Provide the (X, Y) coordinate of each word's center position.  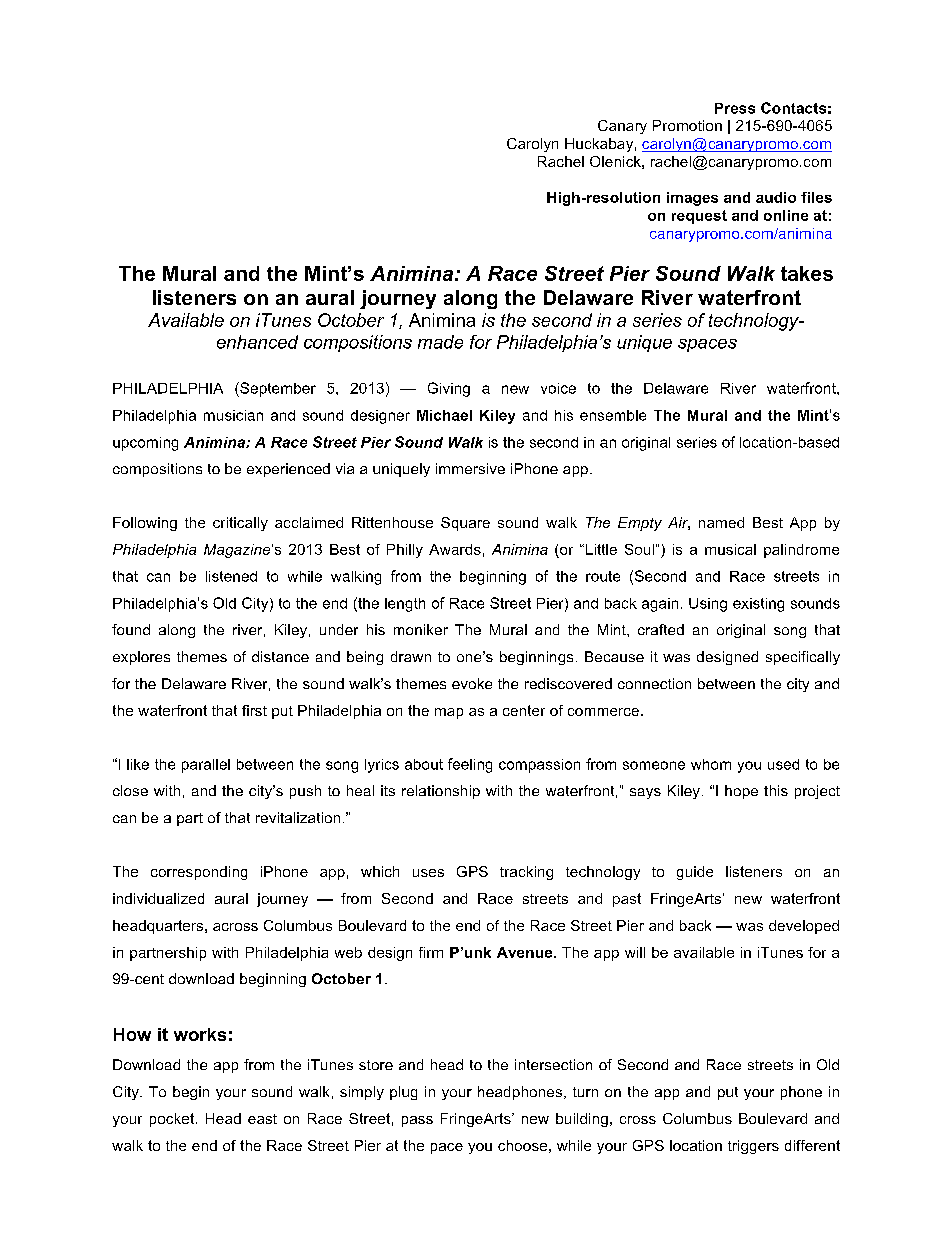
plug (403, 1093)
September (277, 389)
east (262, 1119)
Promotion (687, 125)
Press (735, 108)
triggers (753, 1147)
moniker (421, 629)
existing (758, 605)
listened (231, 576)
